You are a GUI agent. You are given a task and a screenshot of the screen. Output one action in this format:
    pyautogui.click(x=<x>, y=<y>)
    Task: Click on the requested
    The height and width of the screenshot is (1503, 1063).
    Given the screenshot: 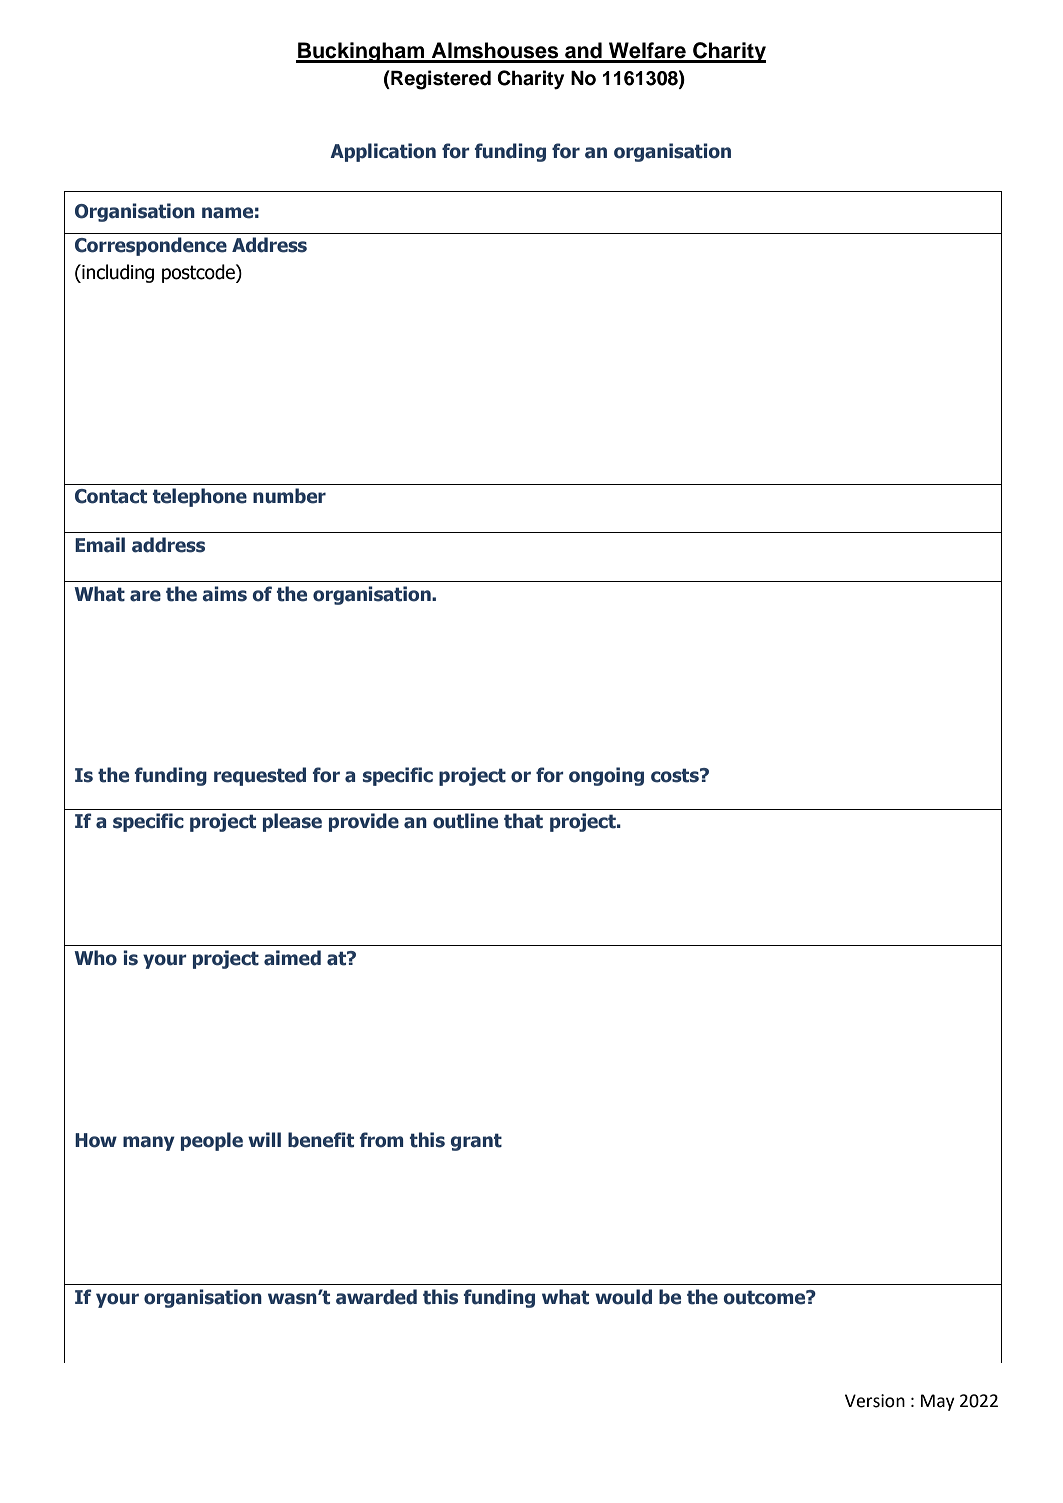 What is the action you would take?
    pyautogui.click(x=260, y=776)
